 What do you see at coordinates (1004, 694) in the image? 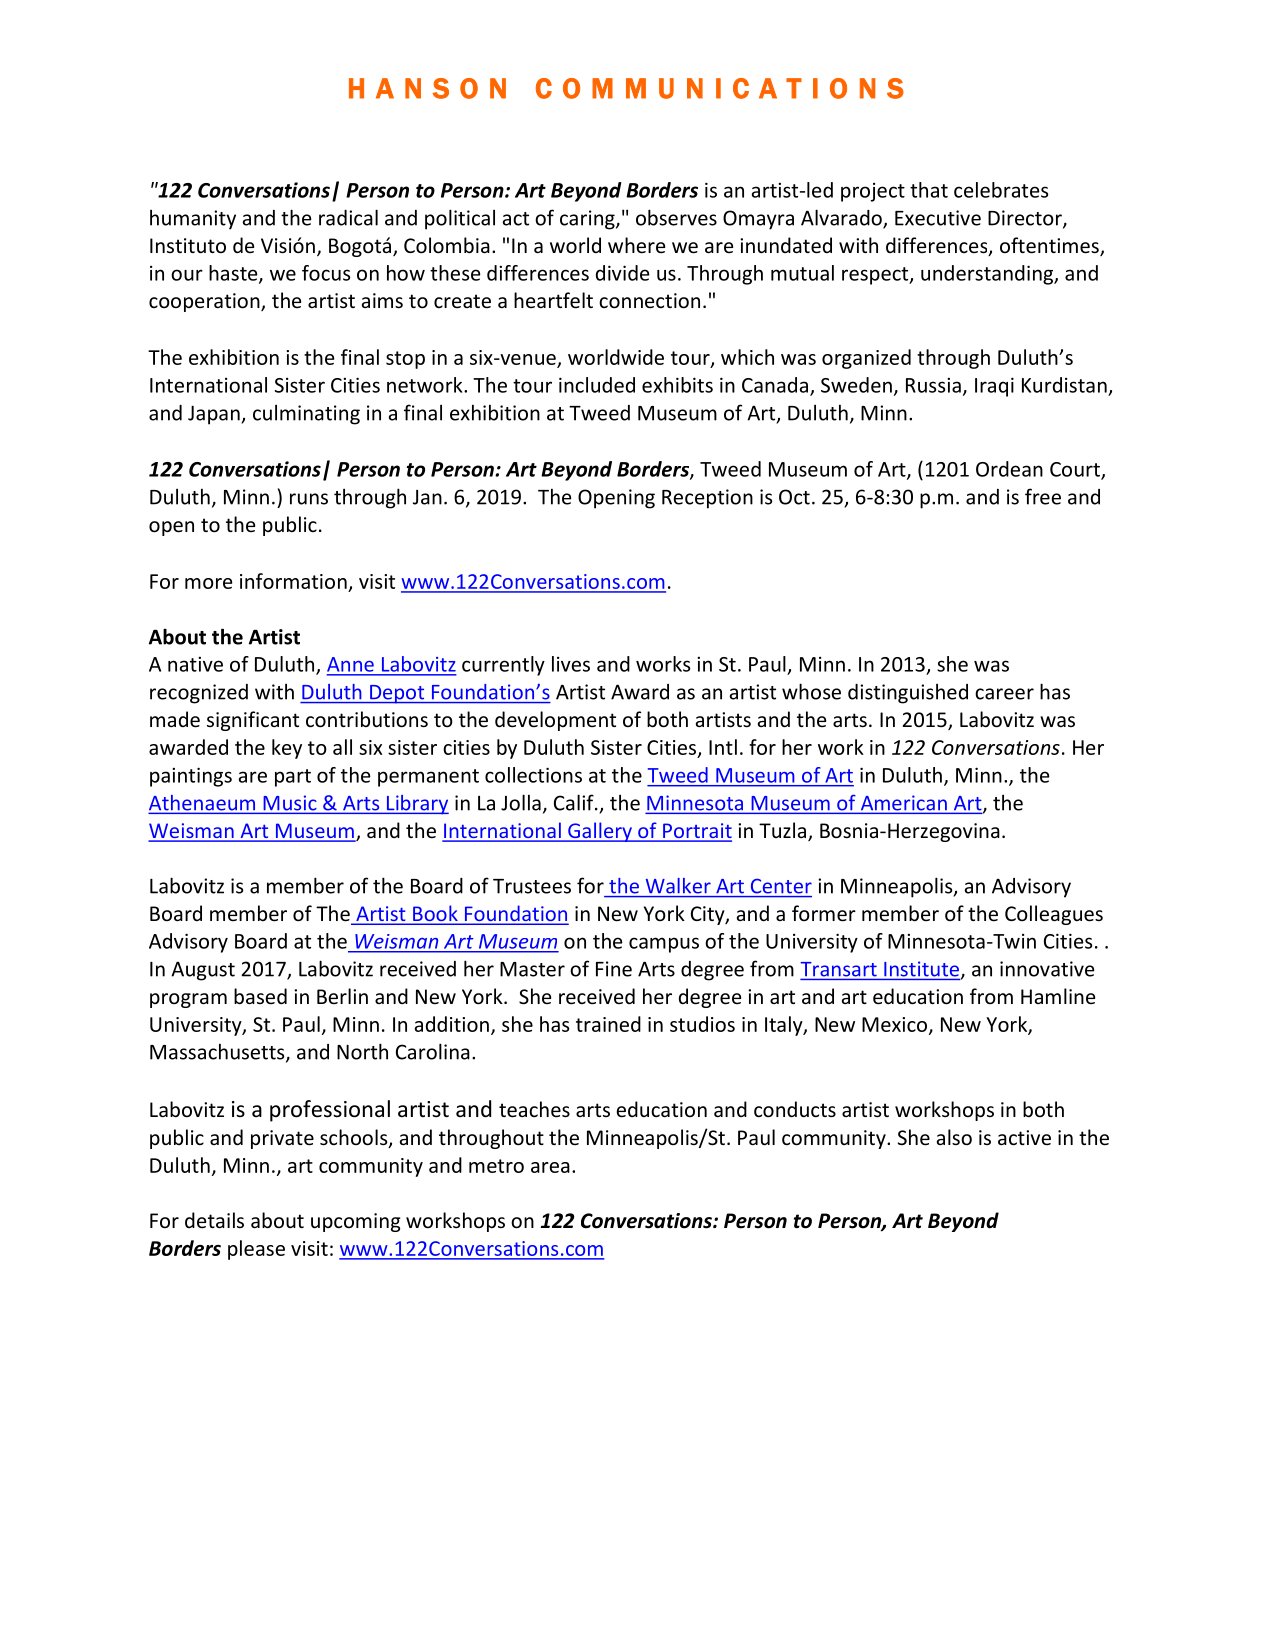
I see `career` at bounding box center [1004, 694].
